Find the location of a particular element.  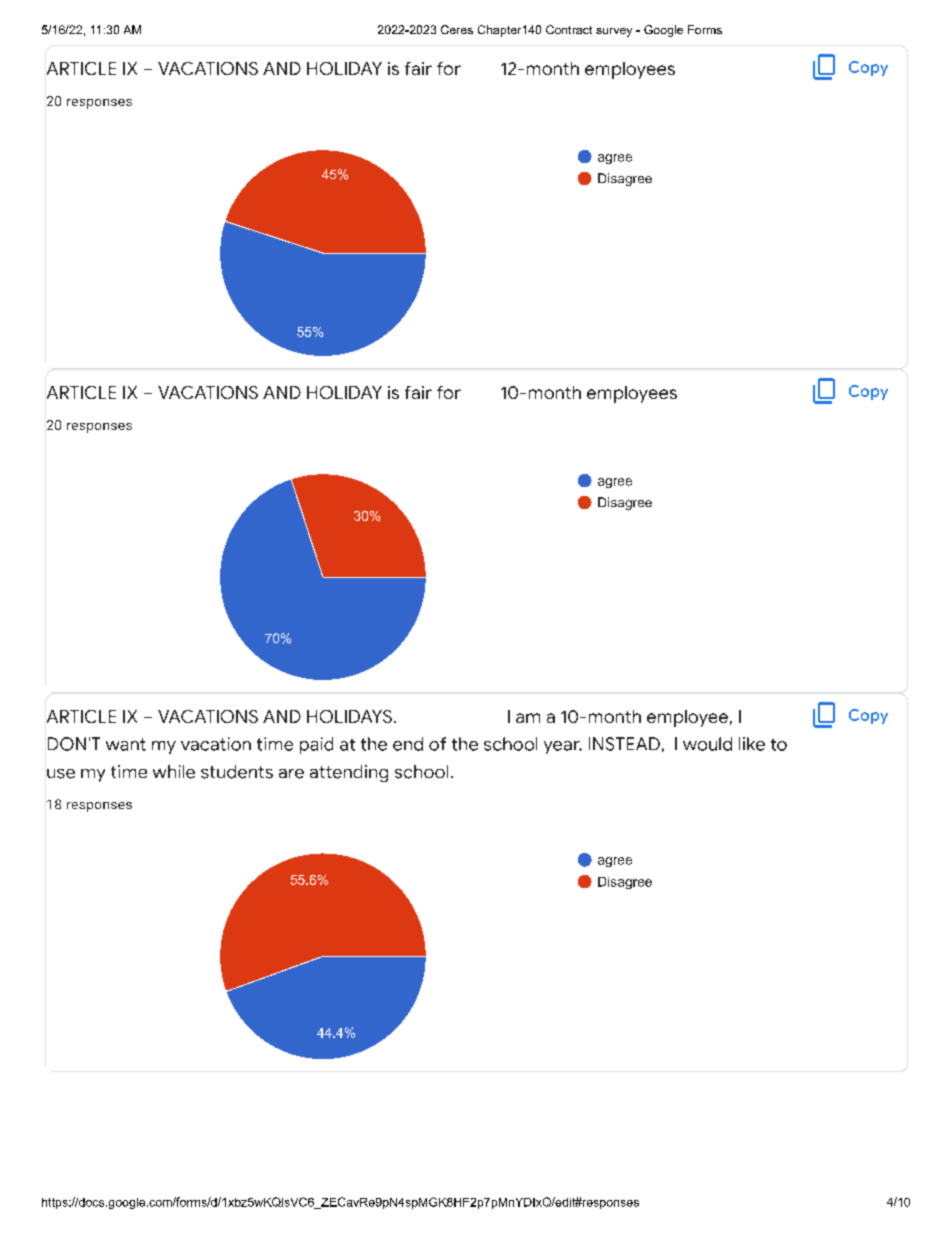

survey is located at coordinates (614, 32).
